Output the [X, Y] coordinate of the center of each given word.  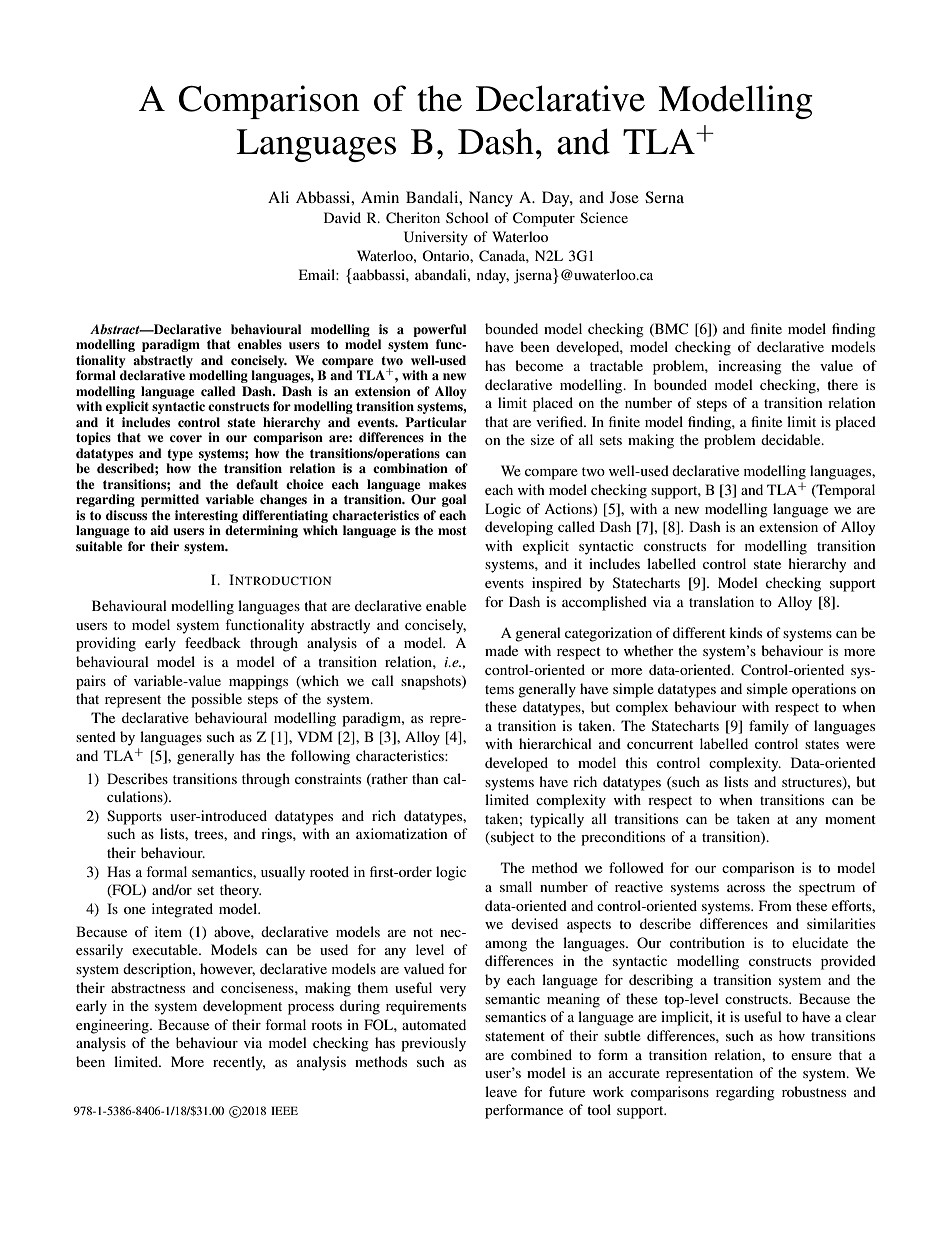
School [467, 217]
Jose [624, 197]
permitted [170, 500]
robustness [814, 1091]
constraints [328, 778]
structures [813, 783]
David [342, 217]
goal [454, 500]
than [425, 778]
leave [501, 1091]
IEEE [284, 1110]
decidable [792, 439]
